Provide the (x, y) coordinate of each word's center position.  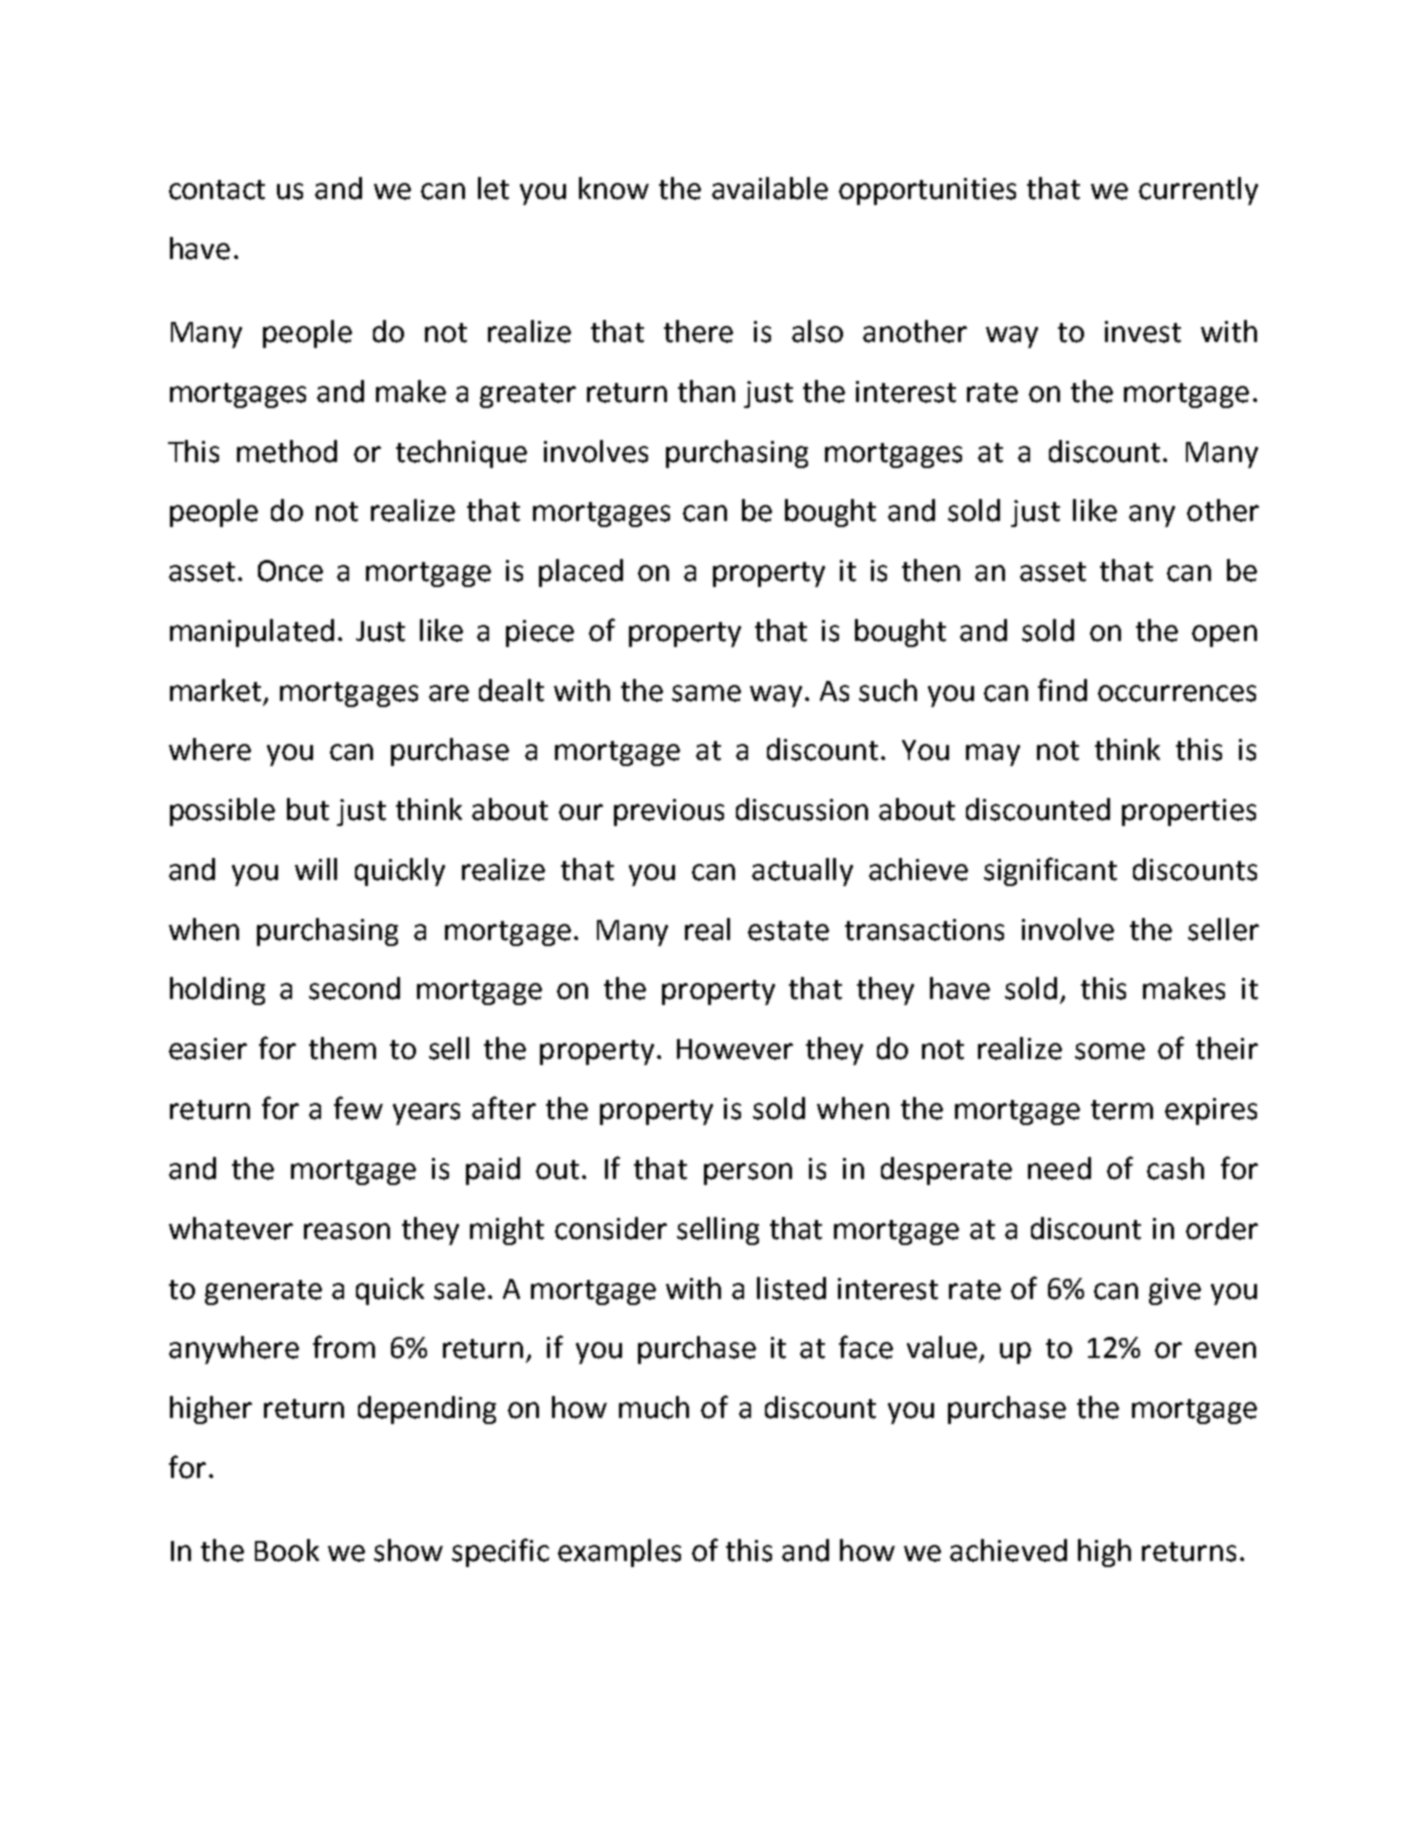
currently (1198, 191)
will (316, 869)
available (770, 188)
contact (217, 190)
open (1224, 636)
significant (1050, 871)
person (748, 1174)
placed (581, 573)
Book (287, 1550)
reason (347, 1231)
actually (802, 872)
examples (619, 1553)
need (1059, 1168)
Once (290, 571)
